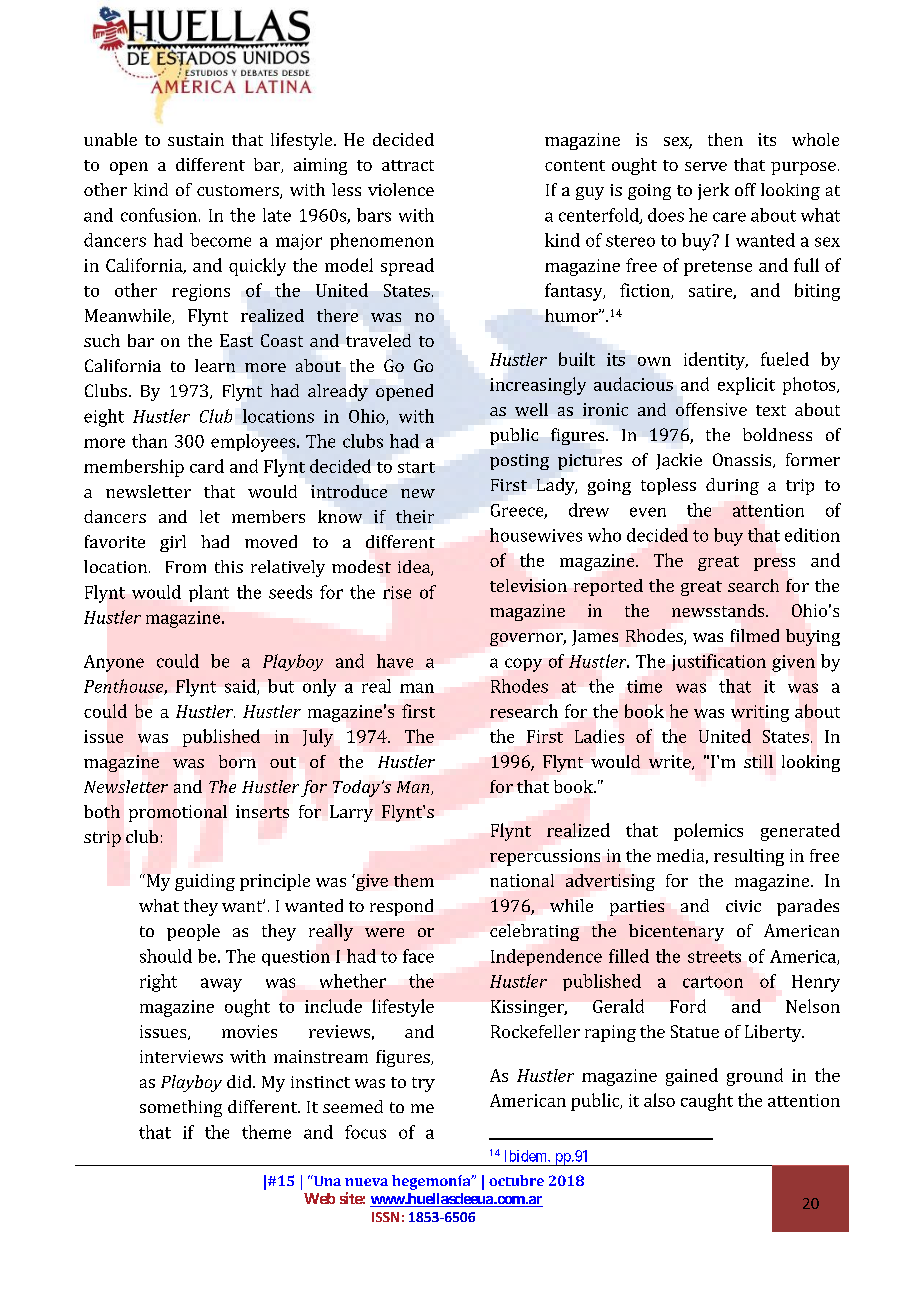 This page has width=924, height=1308. What do you see at coordinates (749, 857) in the page?
I see `resulting` at bounding box center [749, 857].
